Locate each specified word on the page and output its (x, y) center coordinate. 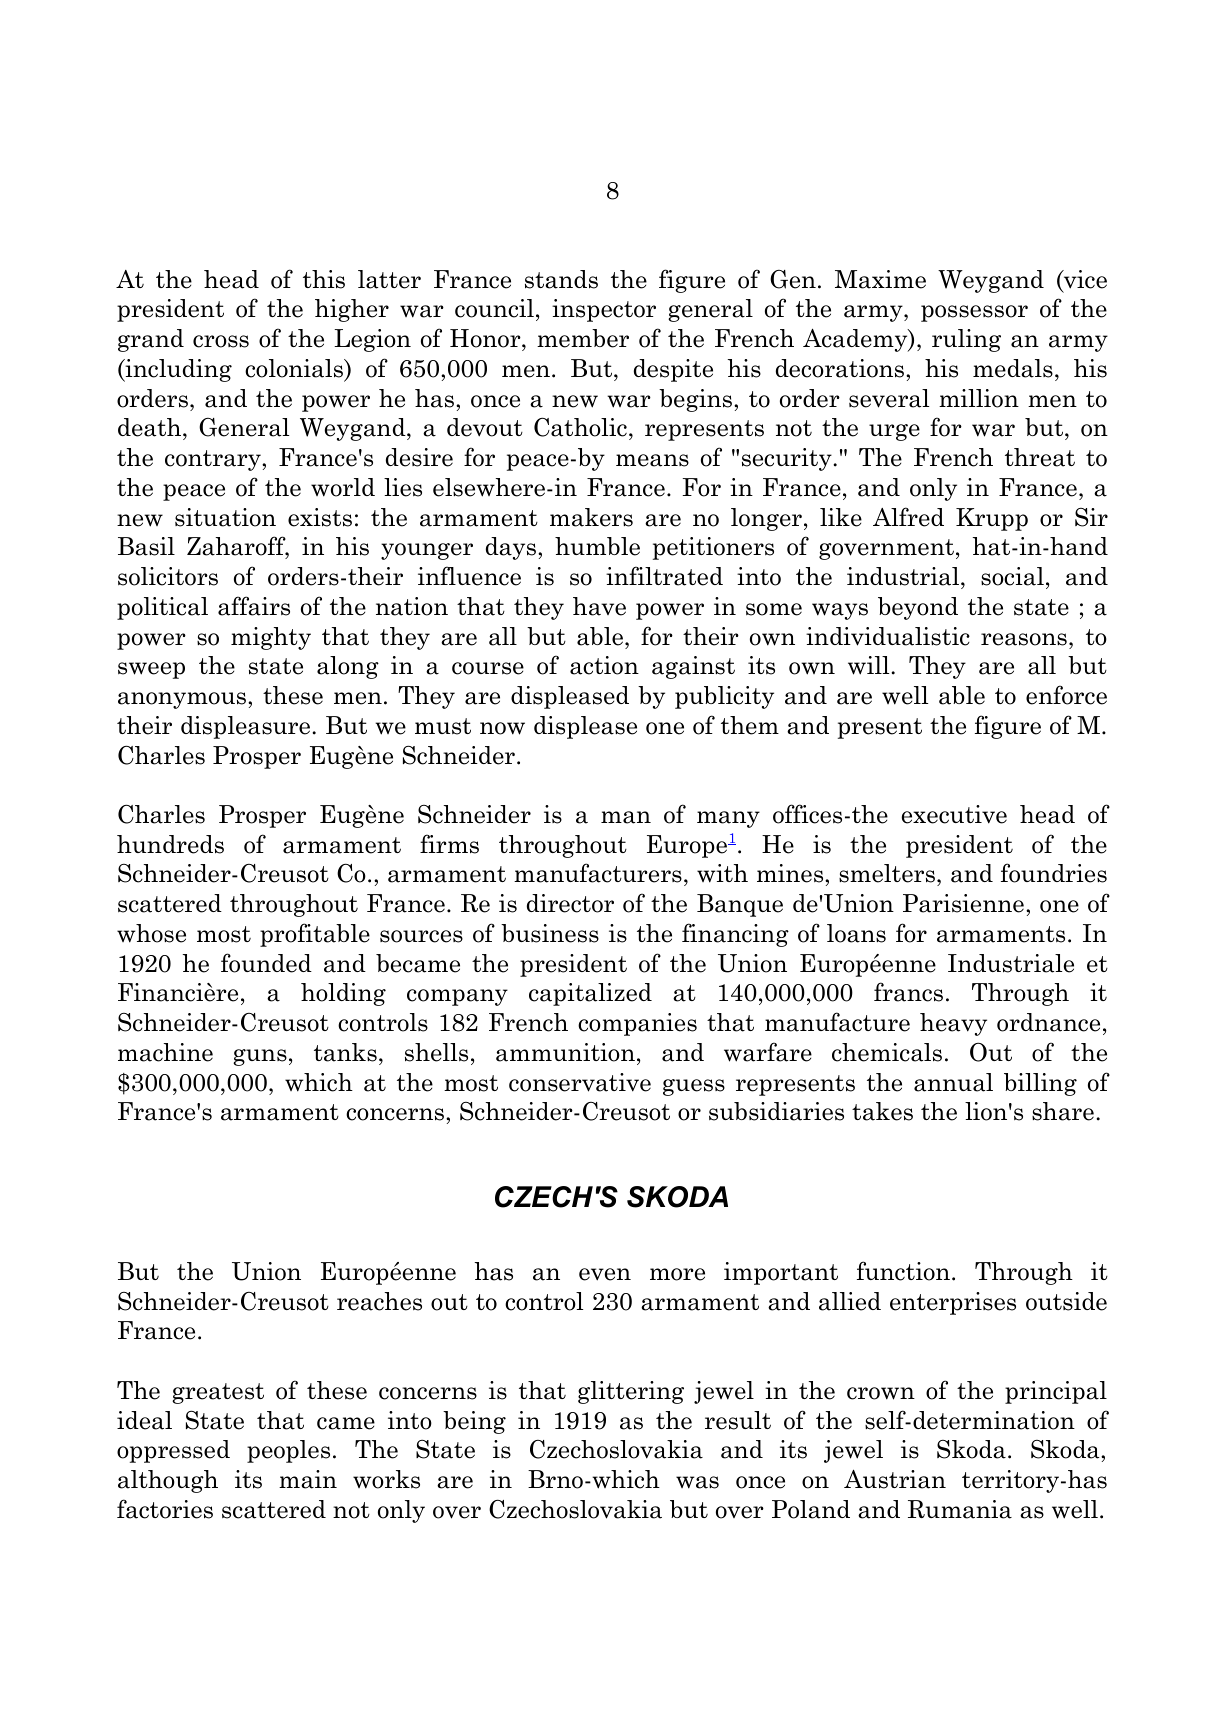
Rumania (960, 1509)
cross (221, 341)
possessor (974, 313)
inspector (604, 310)
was (697, 1482)
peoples (288, 1451)
